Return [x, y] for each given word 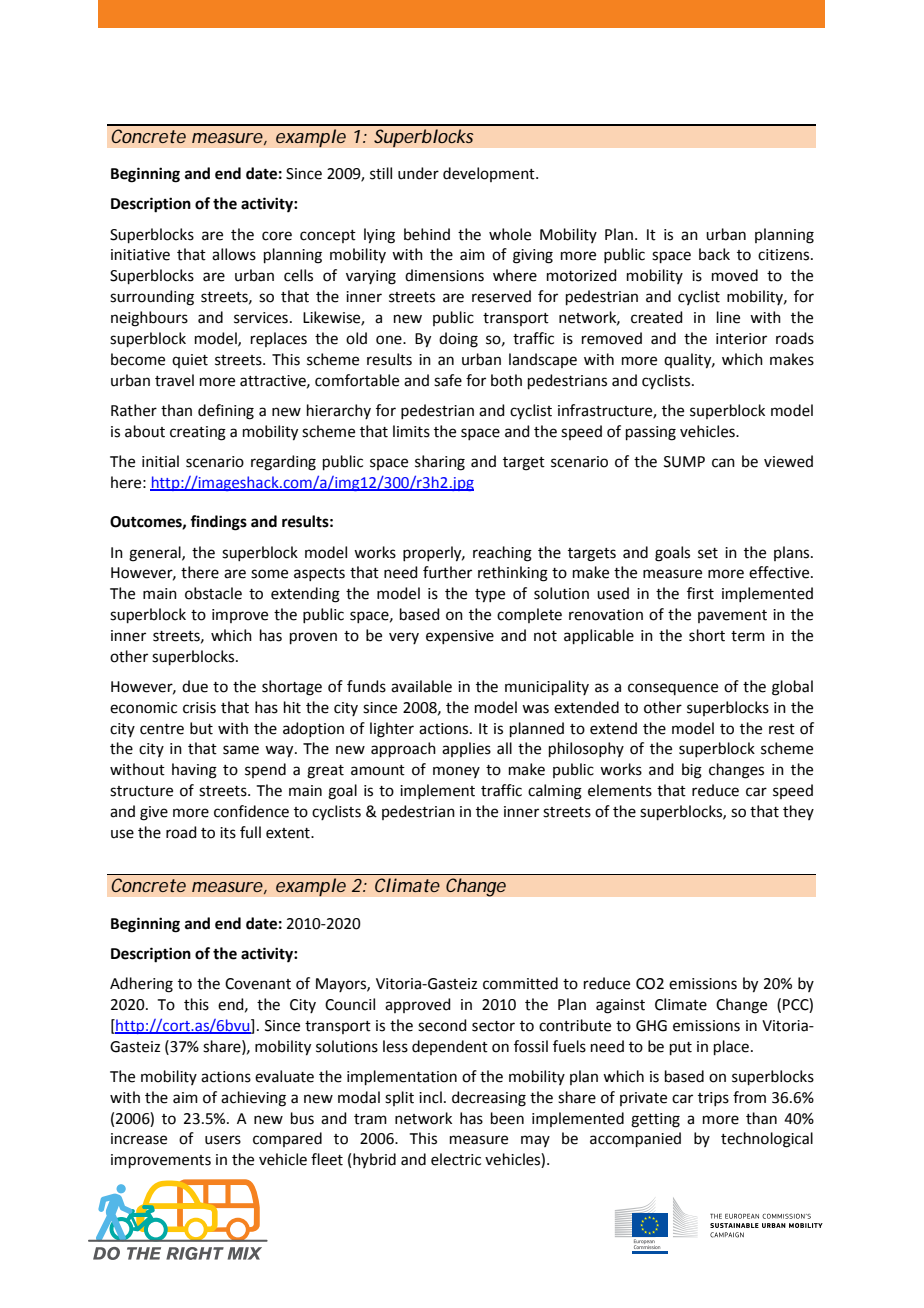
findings [218, 523]
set [708, 553]
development [490, 174]
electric [456, 1159]
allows [234, 254]
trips [713, 1099]
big [692, 771]
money [456, 772]
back [714, 254]
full [250, 832]
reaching [502, 554]
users [223, 1140]
